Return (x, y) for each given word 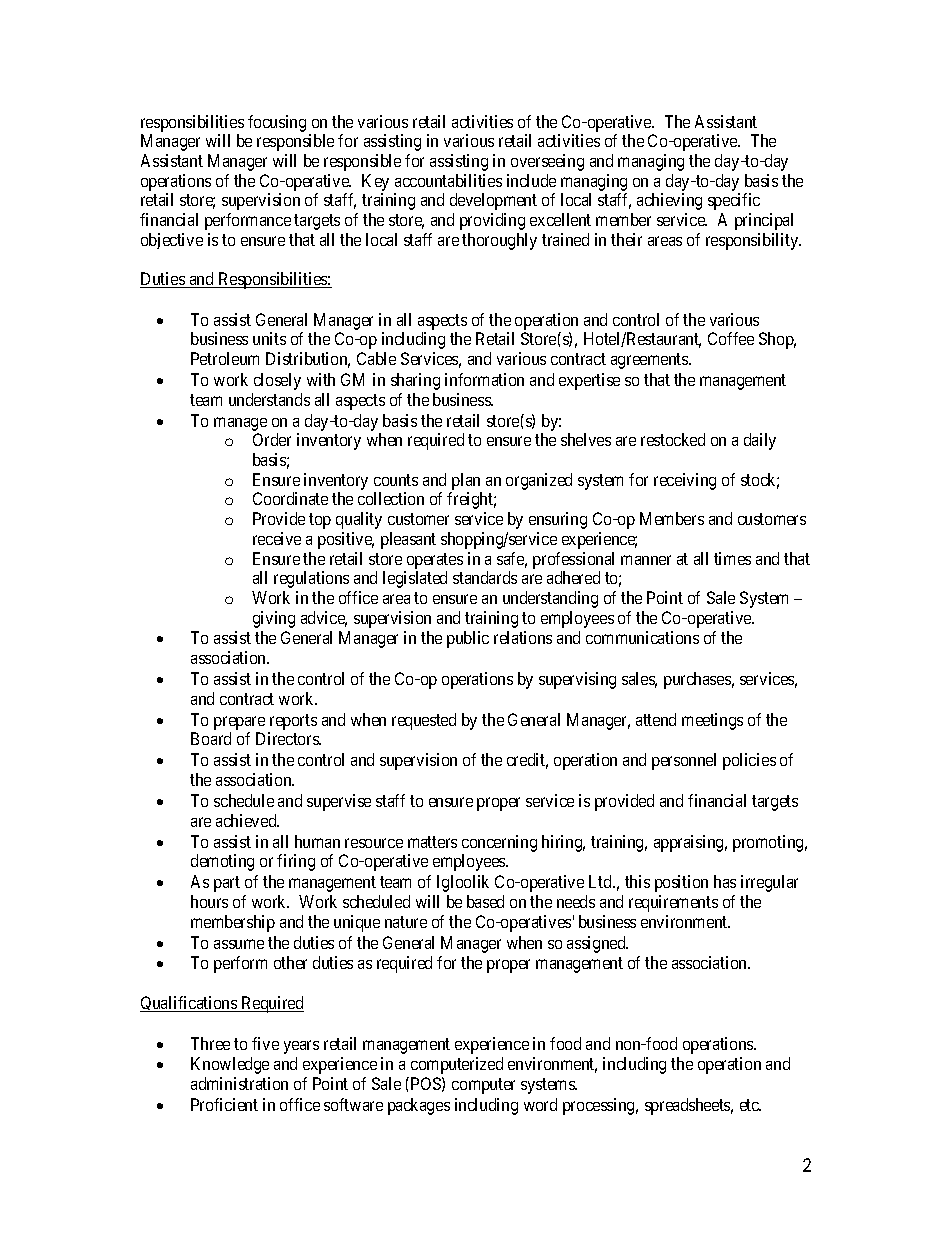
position (681, 883)
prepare (239, 723)
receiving (685, 481)
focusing (277, 123)
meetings (712, 721)
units (269, 338)
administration (239, 1083)
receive (277, 538)
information (484, 379)
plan (466, 481)
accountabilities (448, 180)
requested (424, 721)
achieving (669, 201)
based (485, 901)
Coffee (731, 338)
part (227, 884)
